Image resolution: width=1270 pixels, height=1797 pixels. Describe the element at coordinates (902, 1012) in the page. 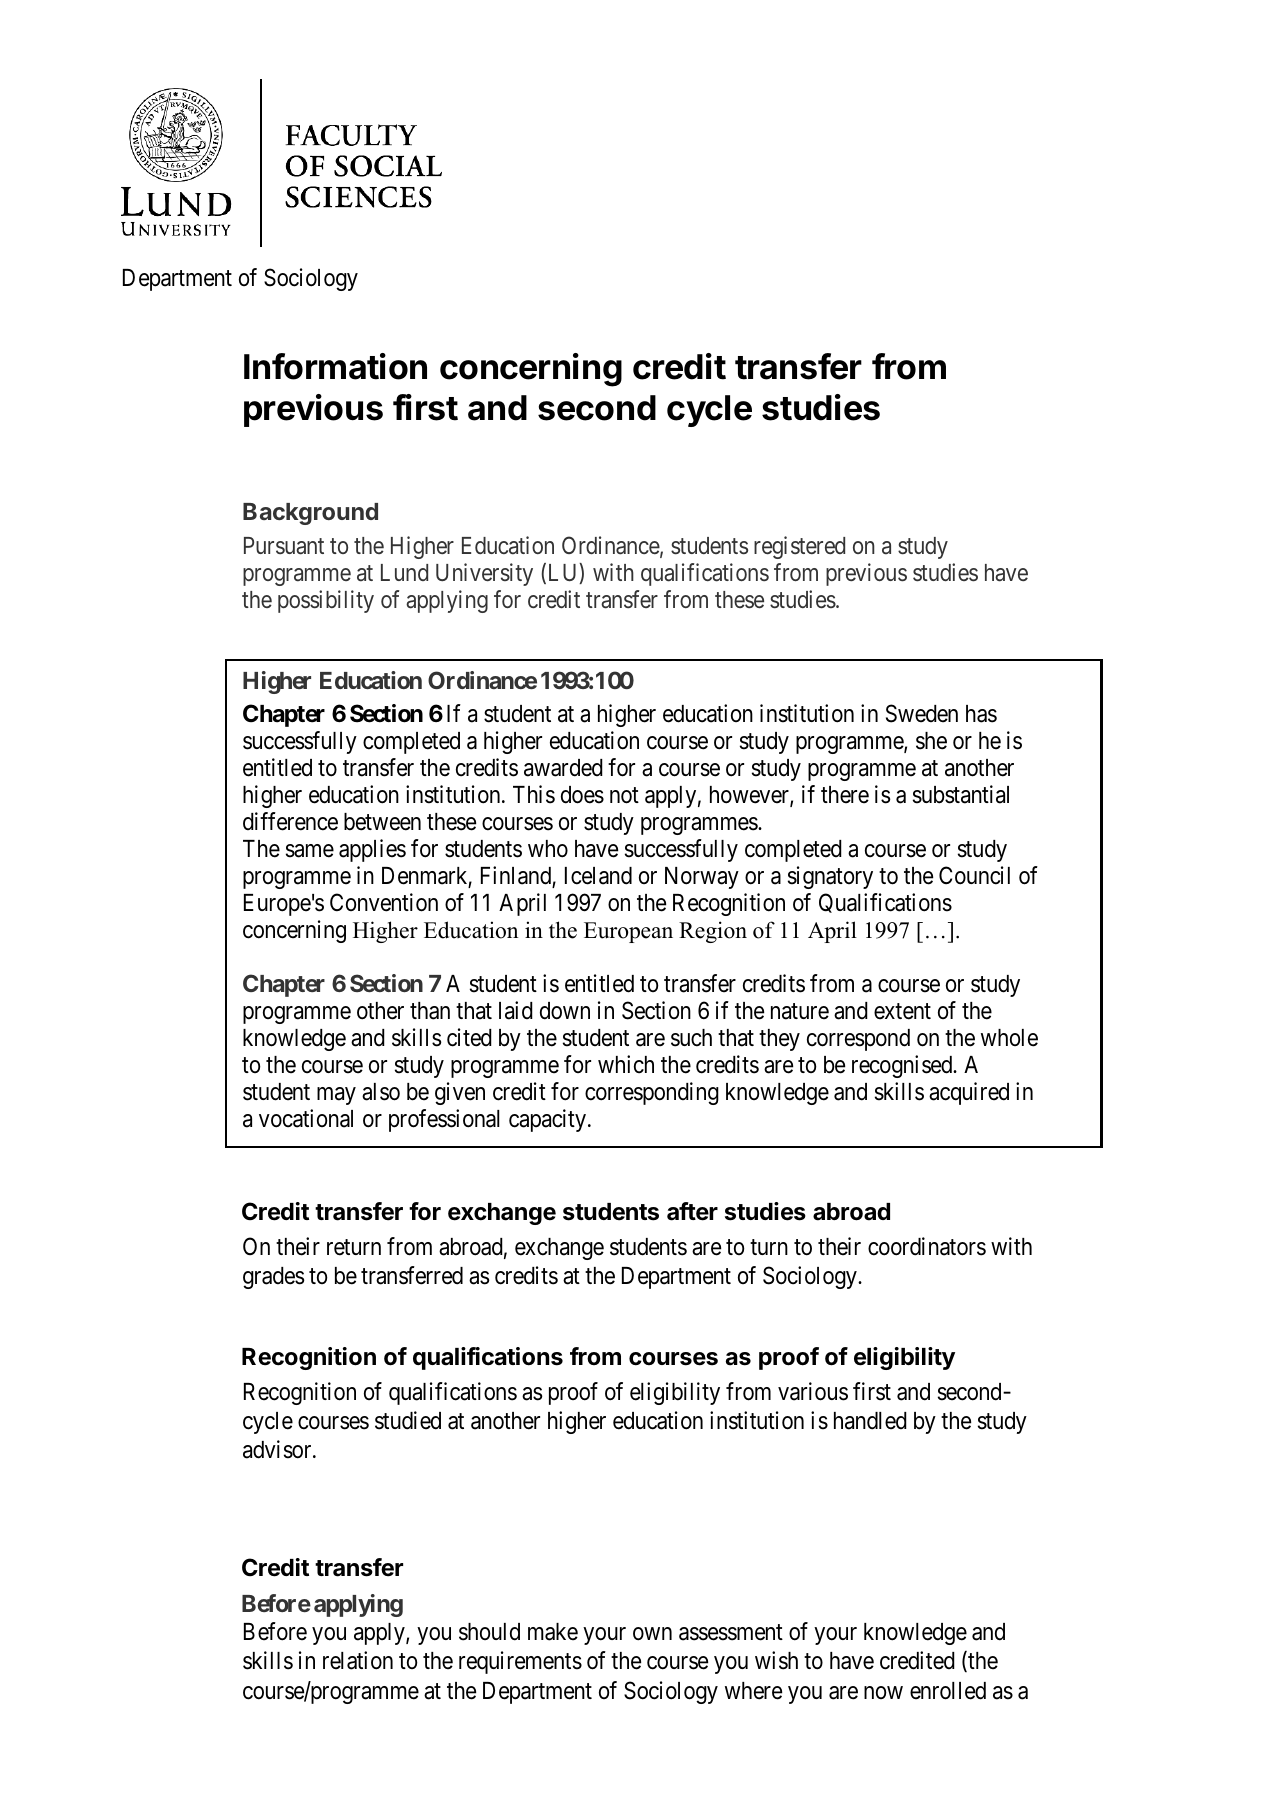

I see `extent` at that location.
